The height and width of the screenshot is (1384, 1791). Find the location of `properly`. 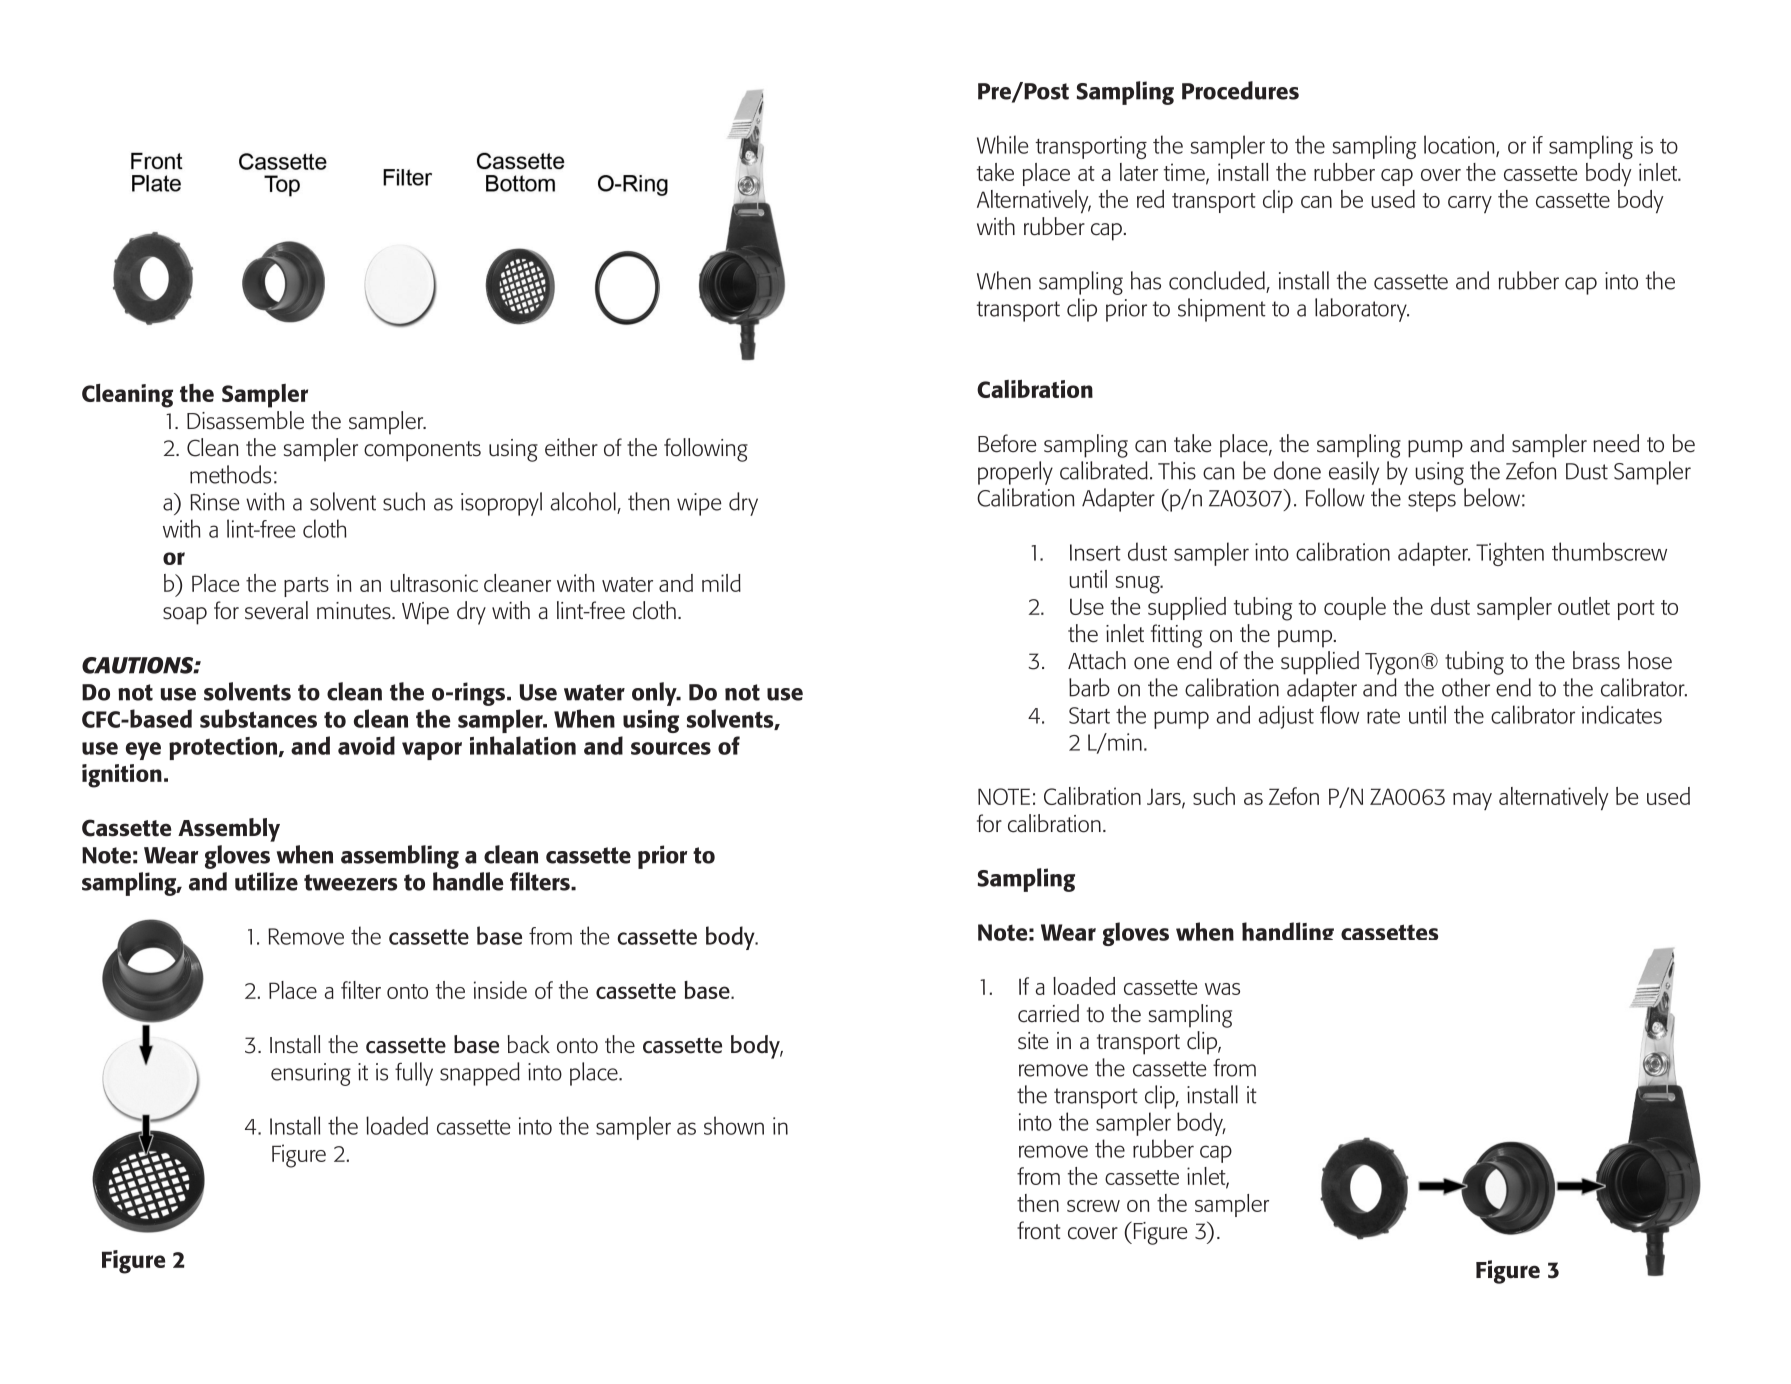

properly is located at coordinates (1015, 473).
